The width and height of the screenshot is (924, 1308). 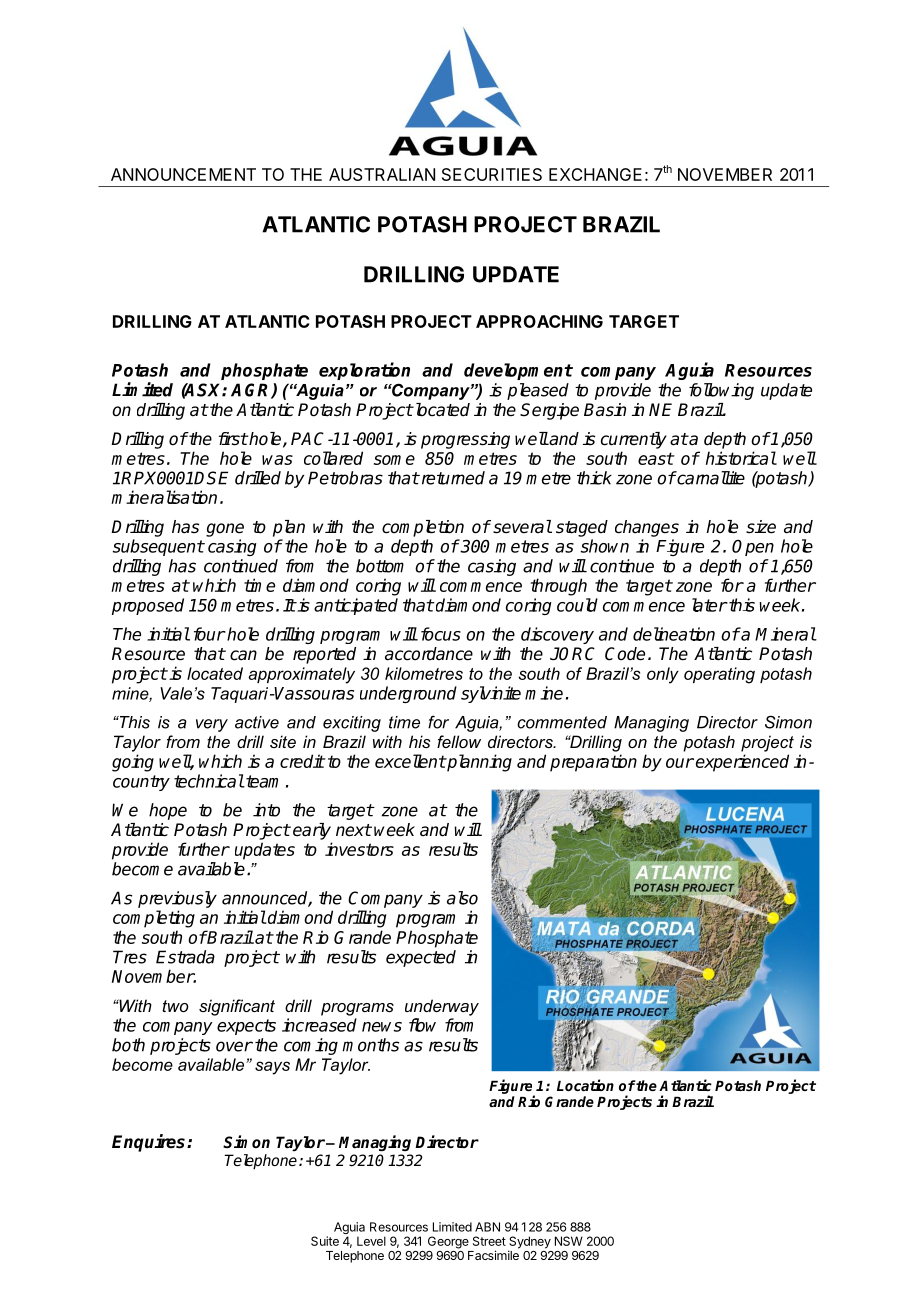 What do you see at coordinates (325, 1241) in the screenshot?
I see `Suite` at bounding box center [325, 1241].
